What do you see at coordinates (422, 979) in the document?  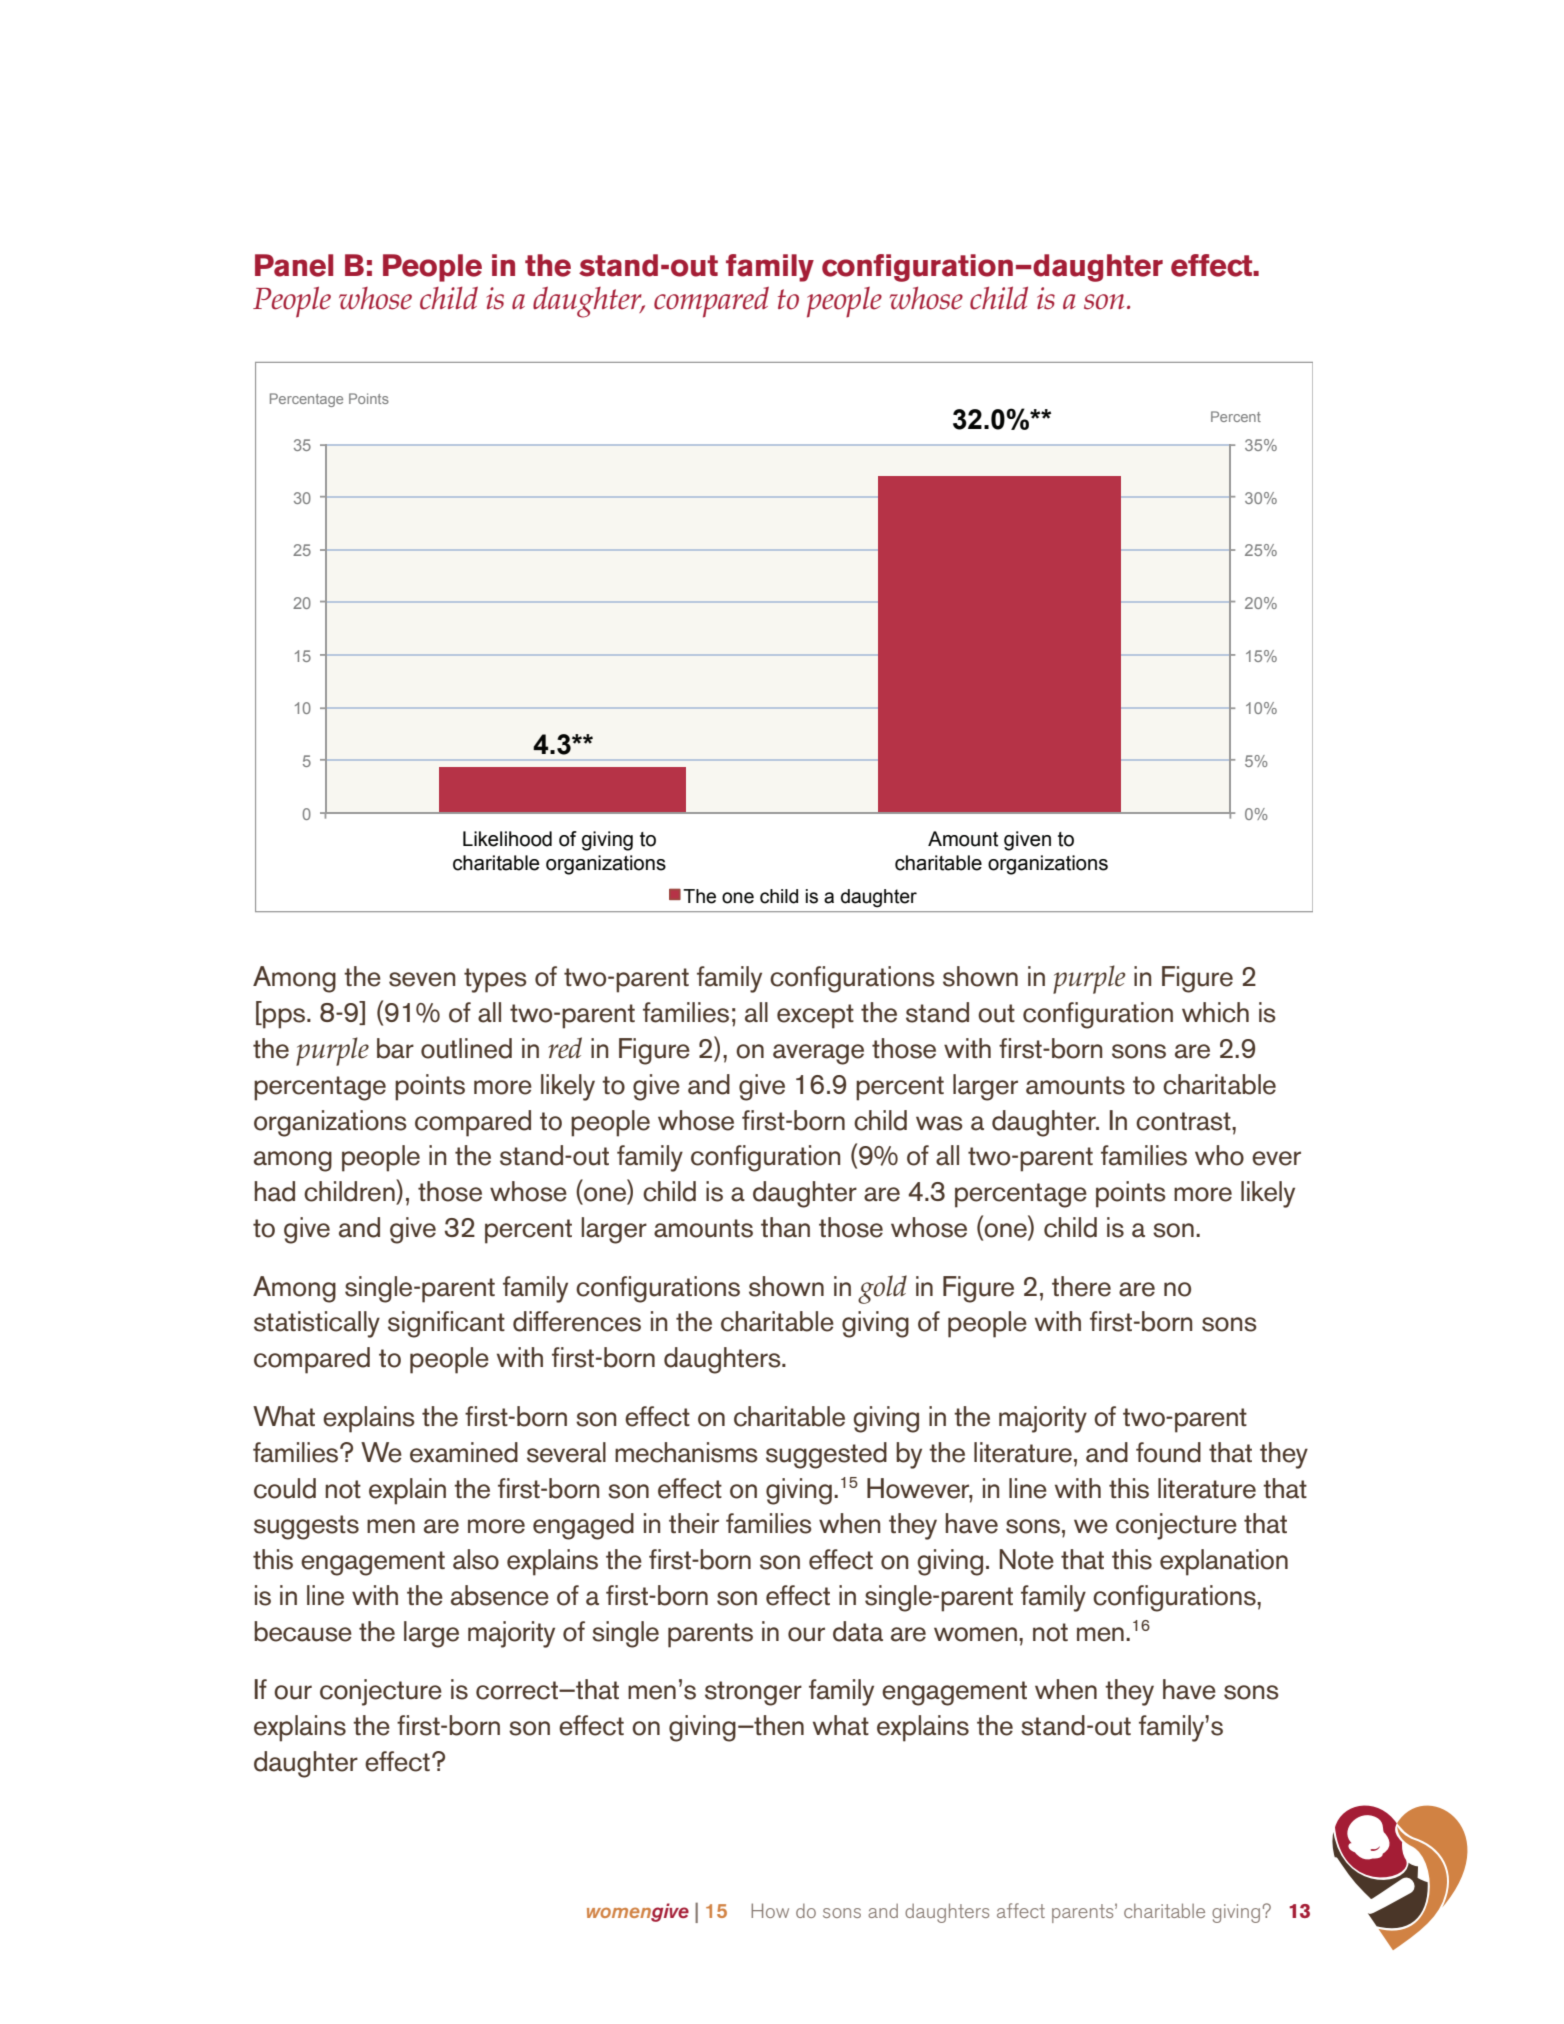 I see `seven` at bounding box center [422, 979].
